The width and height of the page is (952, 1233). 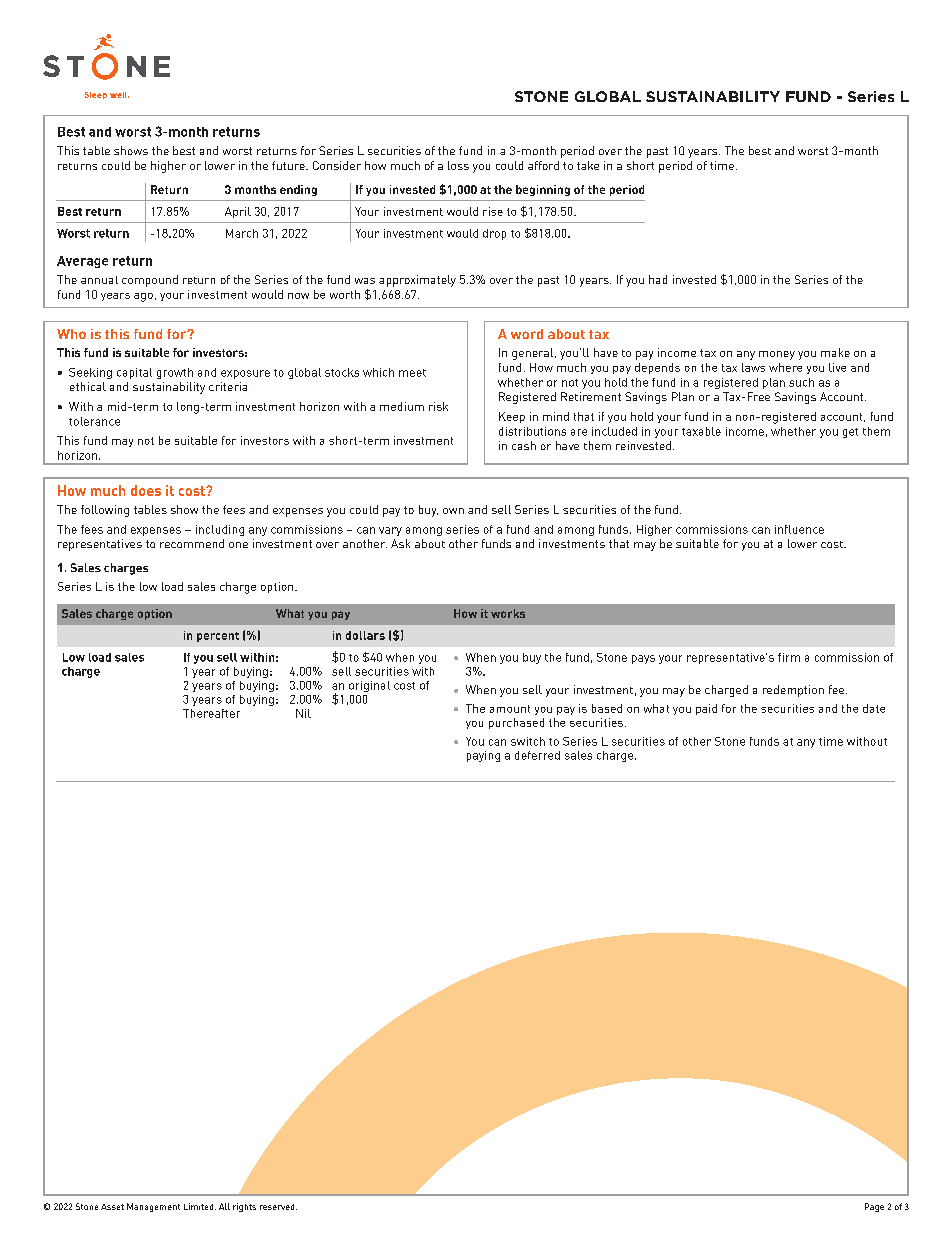 What do you see at coordinates (658, 279) in the page?
I see `had` at bounding box center [658, 279].
